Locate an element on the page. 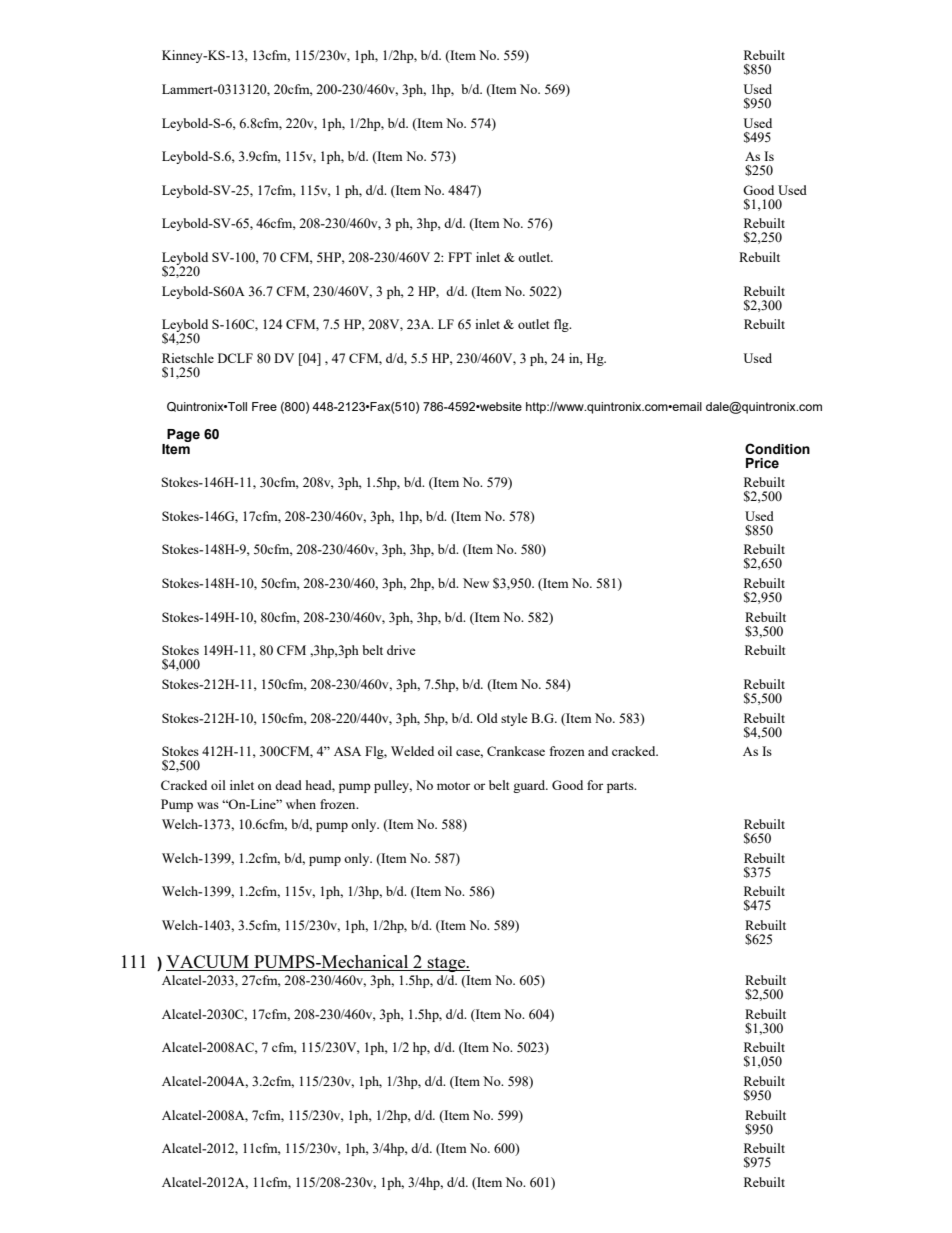 This page has height=1233, width=952. Free is located at coordinates (264, 406).
